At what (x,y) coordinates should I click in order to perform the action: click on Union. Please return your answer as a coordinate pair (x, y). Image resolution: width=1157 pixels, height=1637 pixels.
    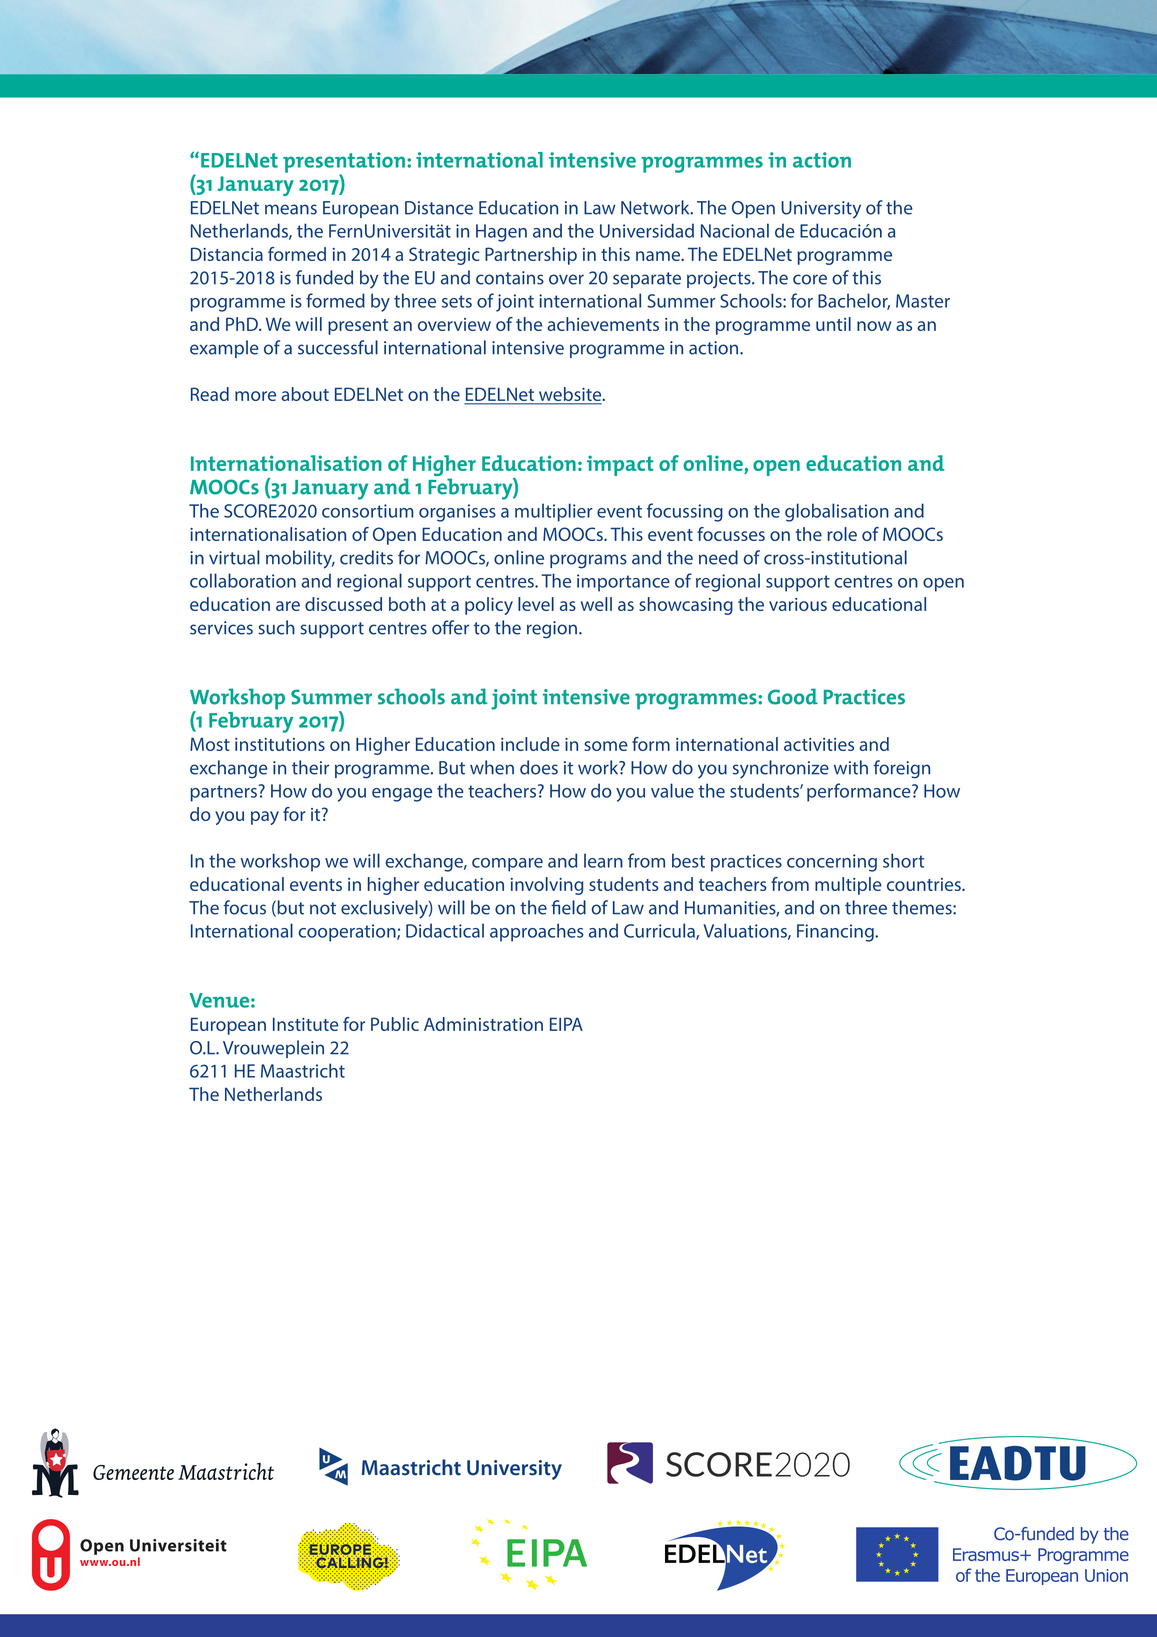
    Looking at the image, I should click on (1106, 1575).
